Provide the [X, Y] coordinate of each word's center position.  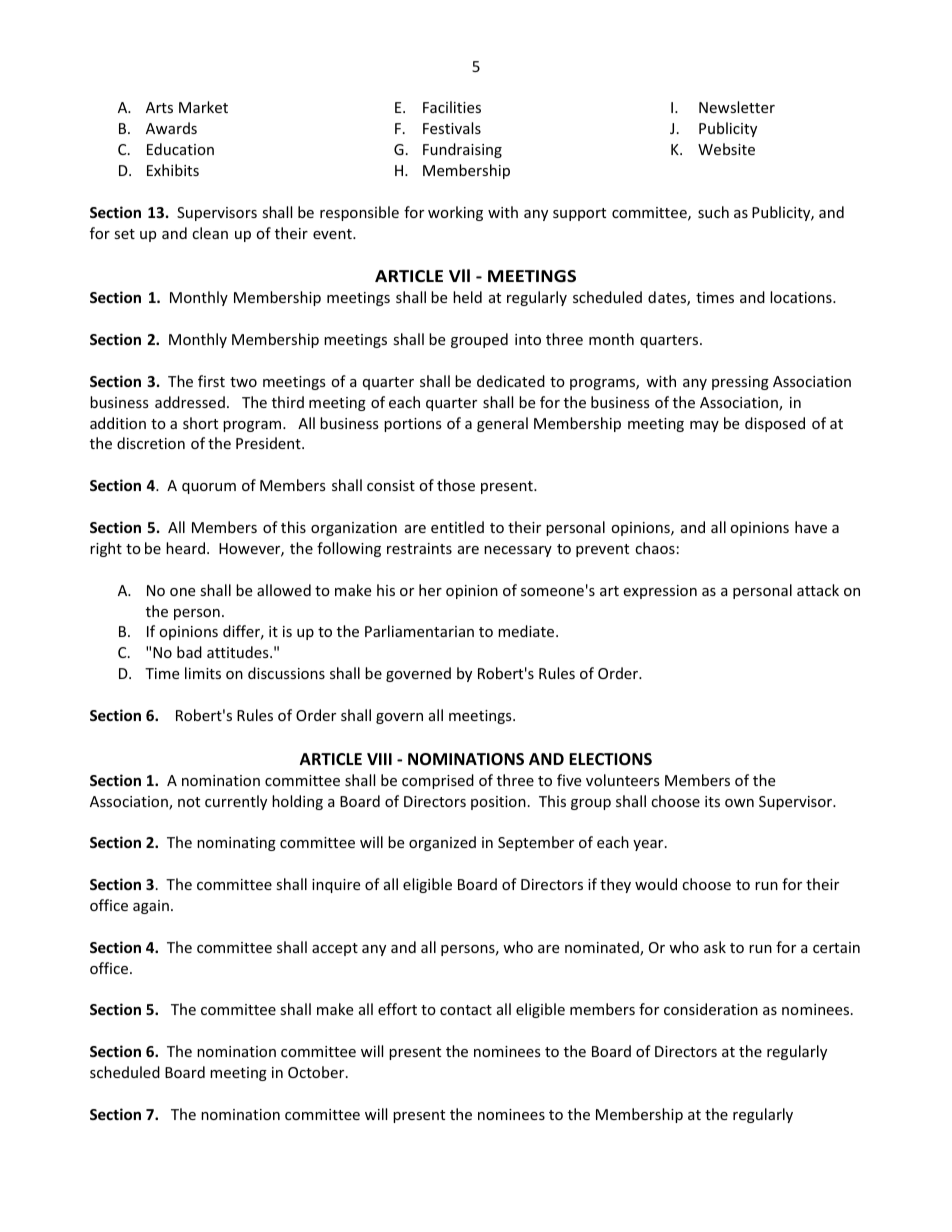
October [317, 1072]
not [189, 802]
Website [726, 149]
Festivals [452, 128]
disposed [775, 424]
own [739, 803]
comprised [438, 781]
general [502, 424]
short [200, 423]
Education [180, 149]
